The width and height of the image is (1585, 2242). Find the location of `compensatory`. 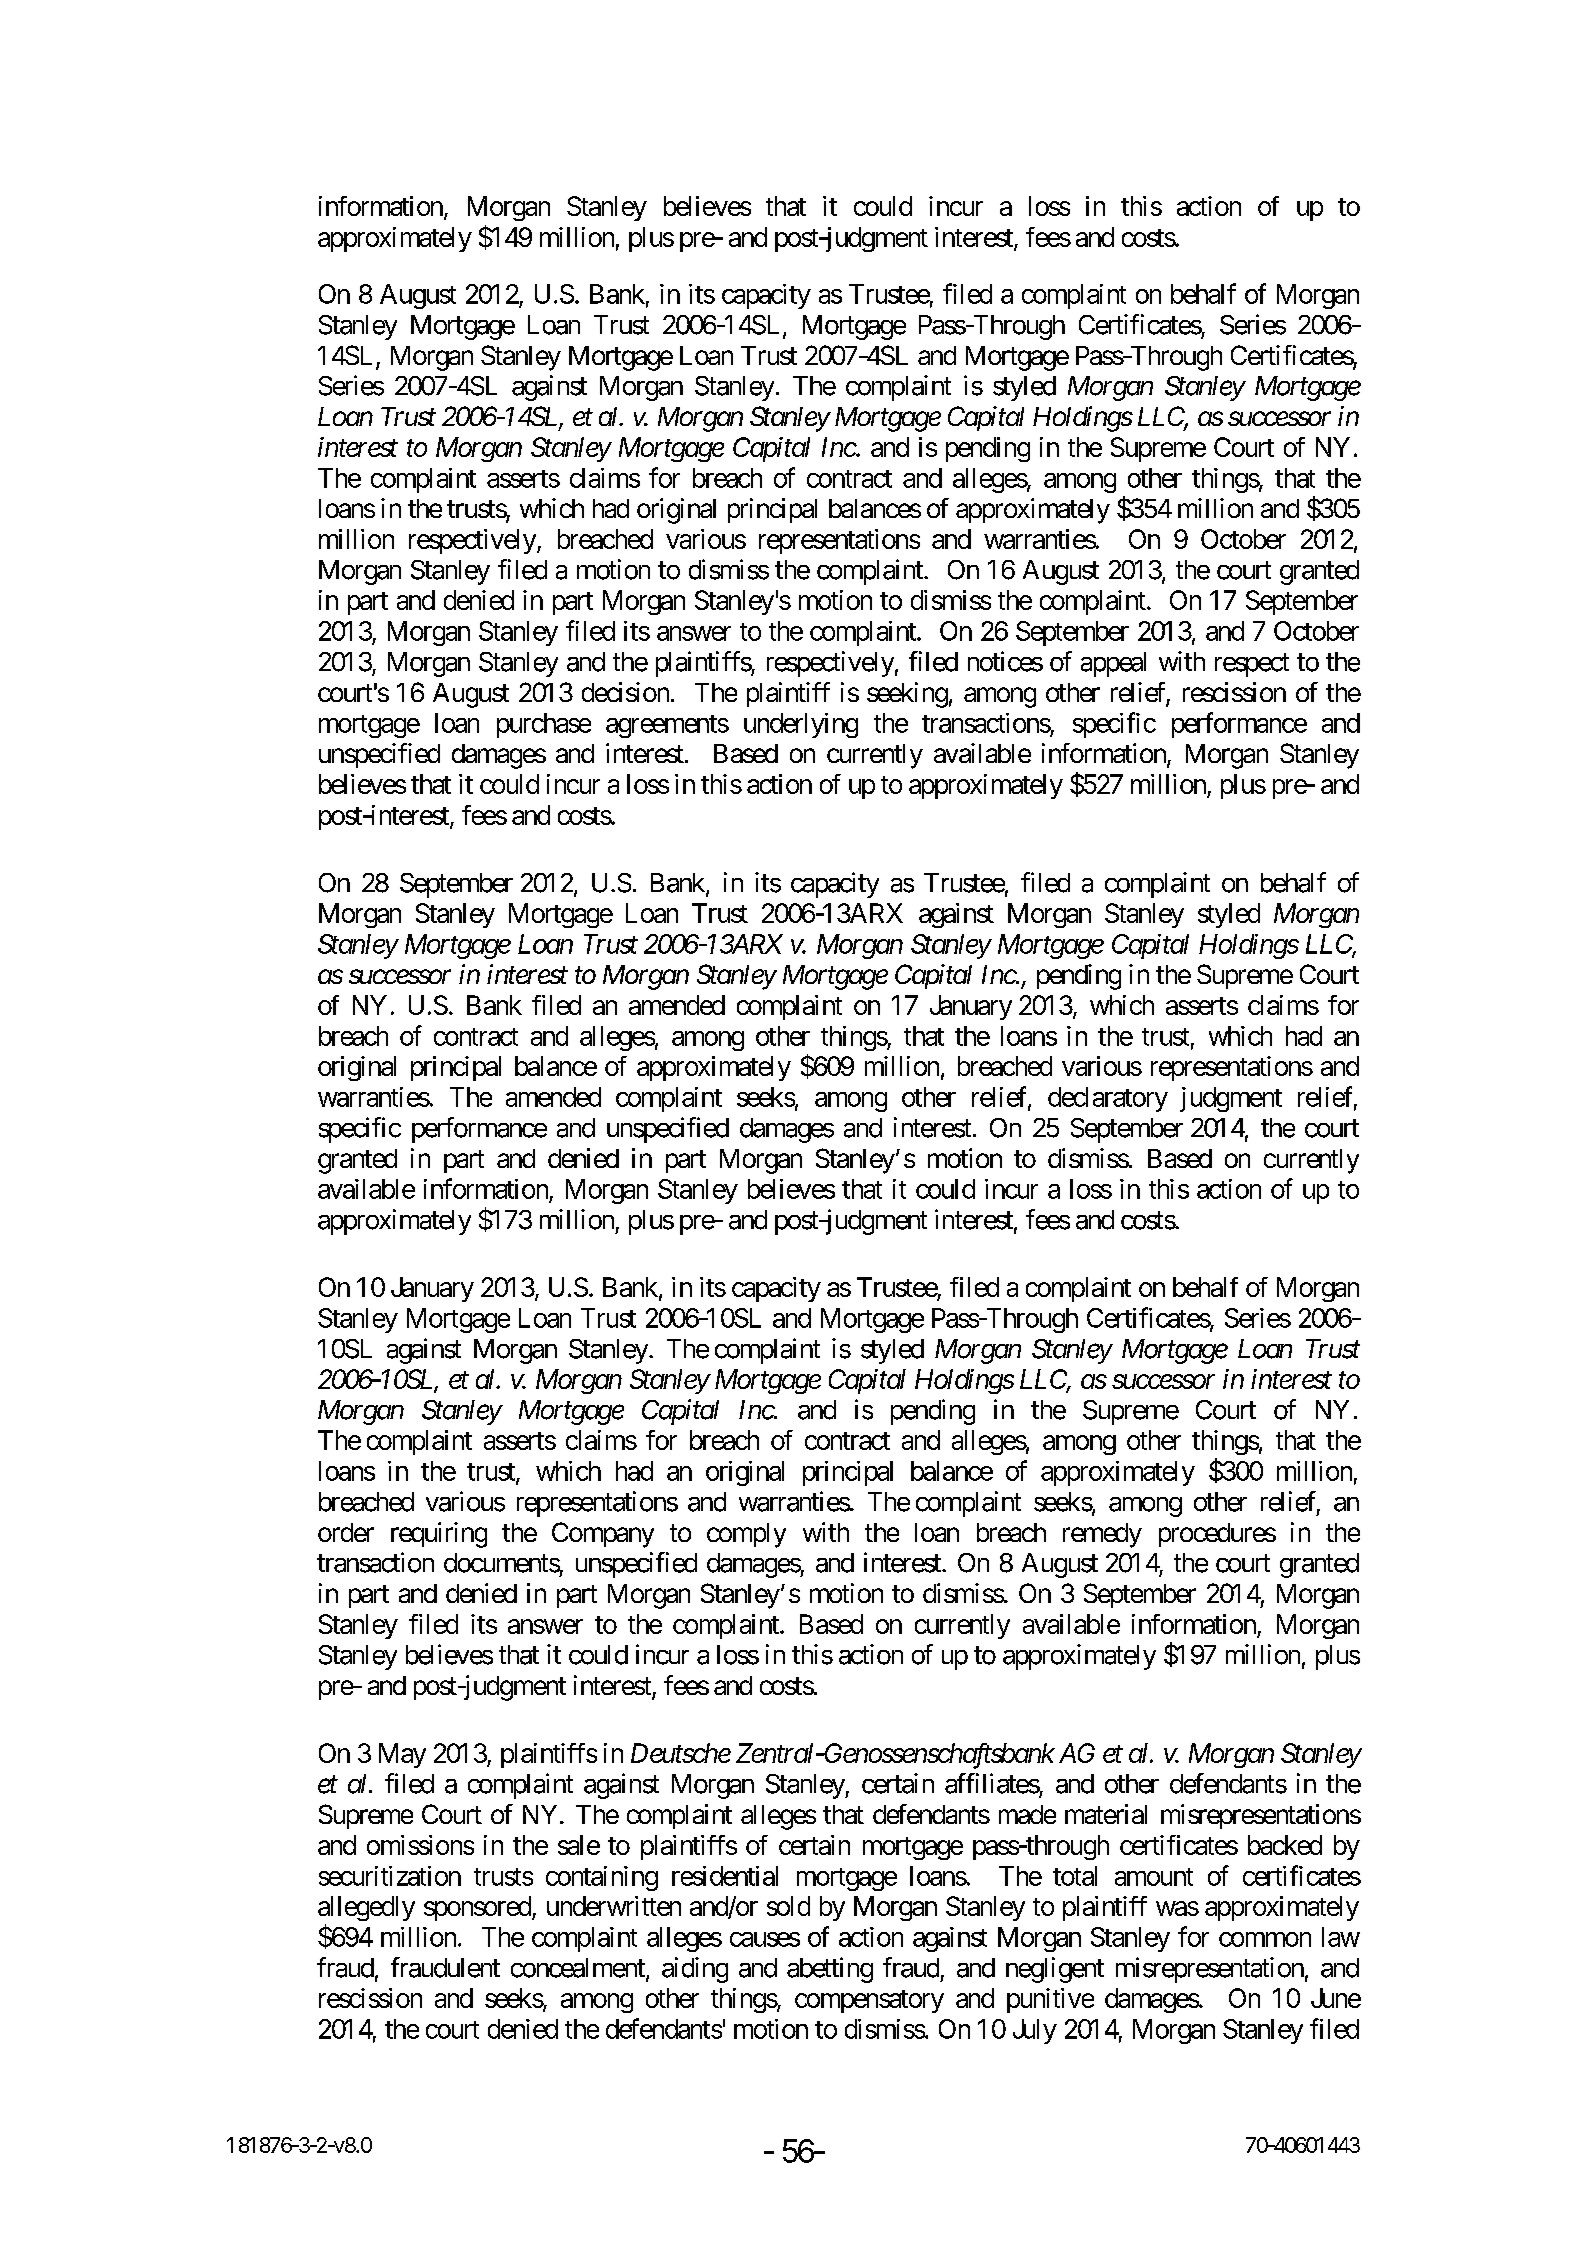

compensatory is located at coordinates (869, 2001).
